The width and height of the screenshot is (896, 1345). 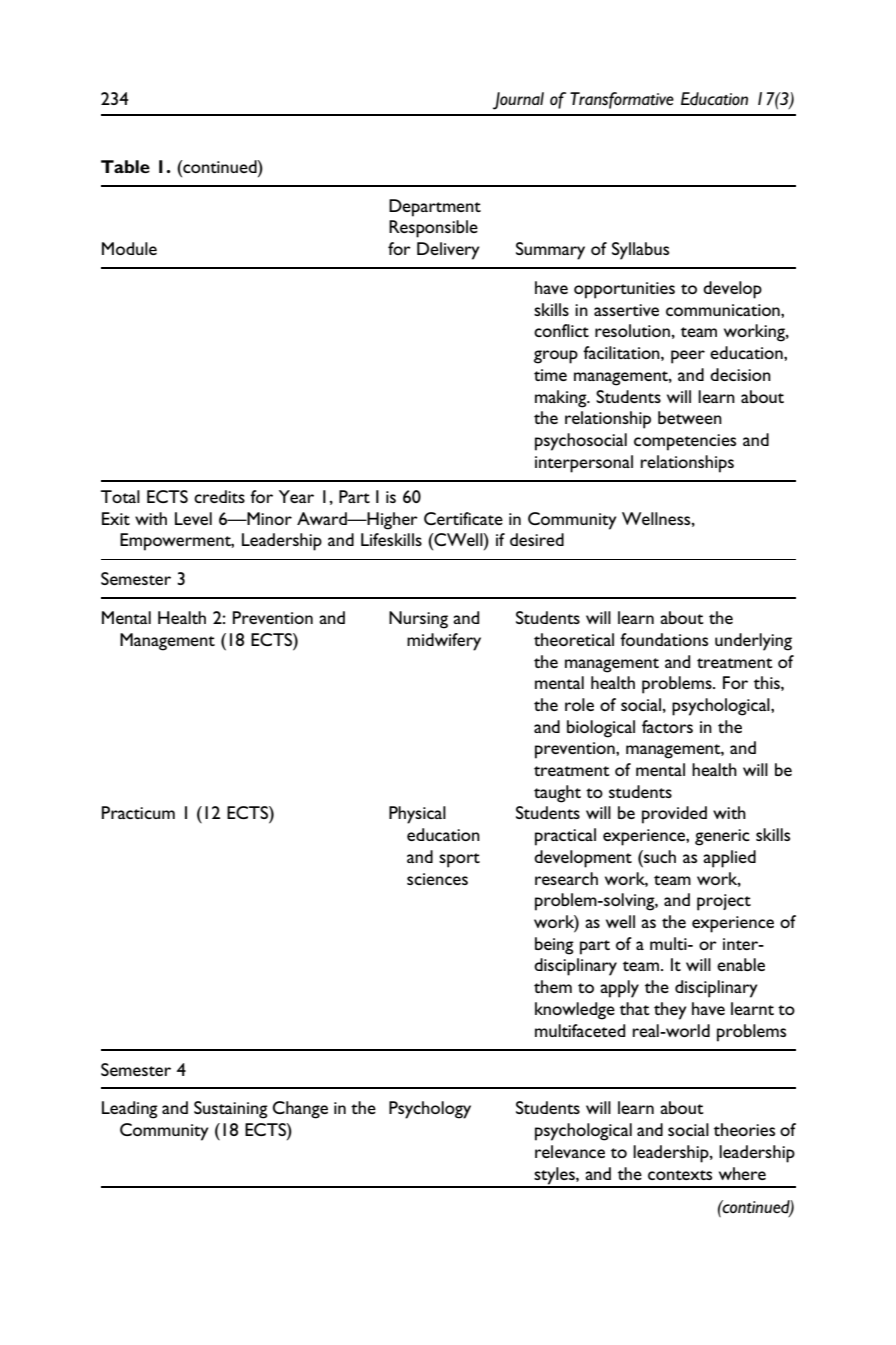 I want to click on Table, so click(x=125, y=166).
